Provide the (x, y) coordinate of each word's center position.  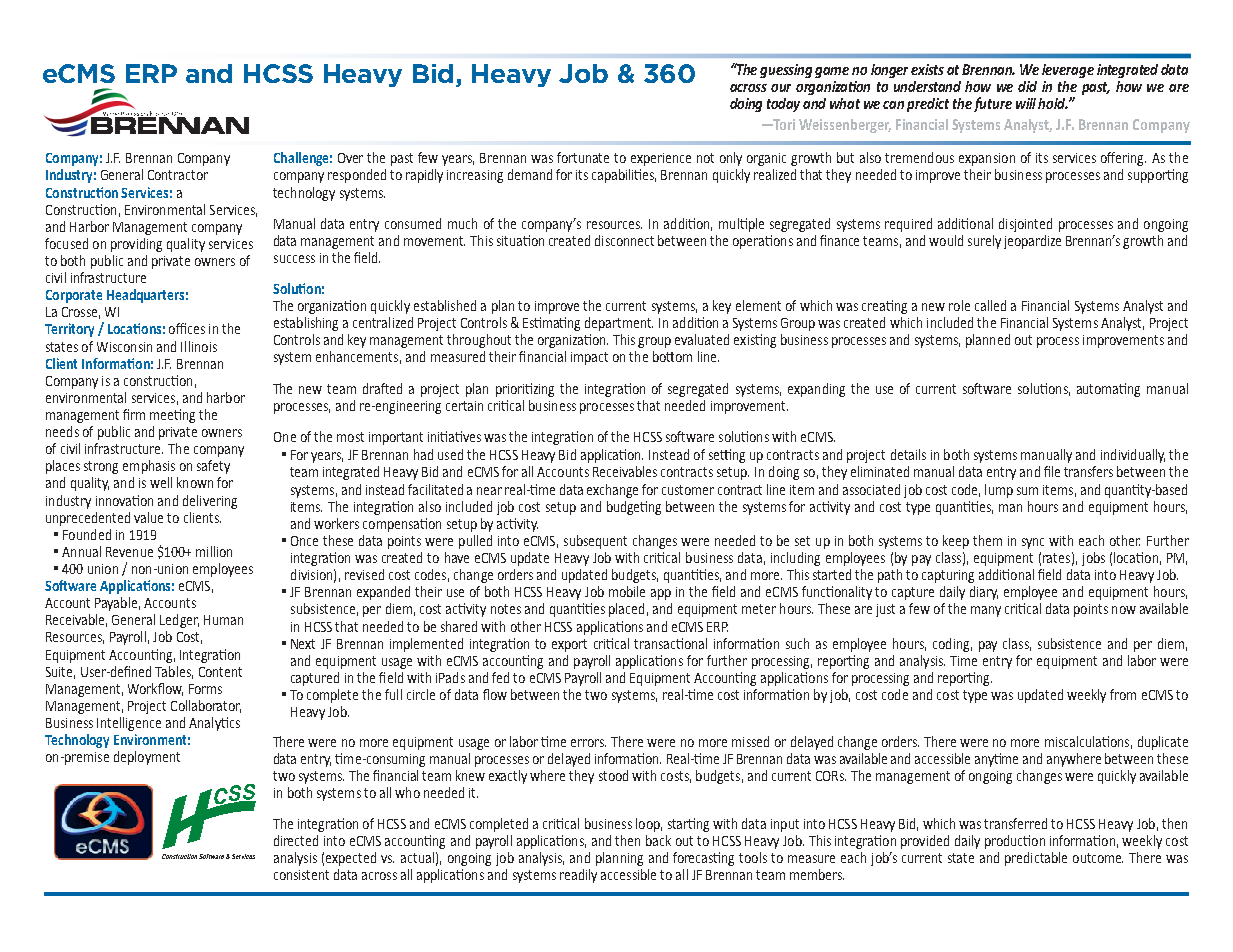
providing (136, 245)
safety (213, 467)
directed (296, 840)
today (783, 105)
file (1052, 471)
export (569, 645)
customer (688, 490)
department (619, 324)
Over (350, 158)
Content (220, 672)
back (658, 840)
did (1027, 86)
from (1123, 694)
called (990, 305)
